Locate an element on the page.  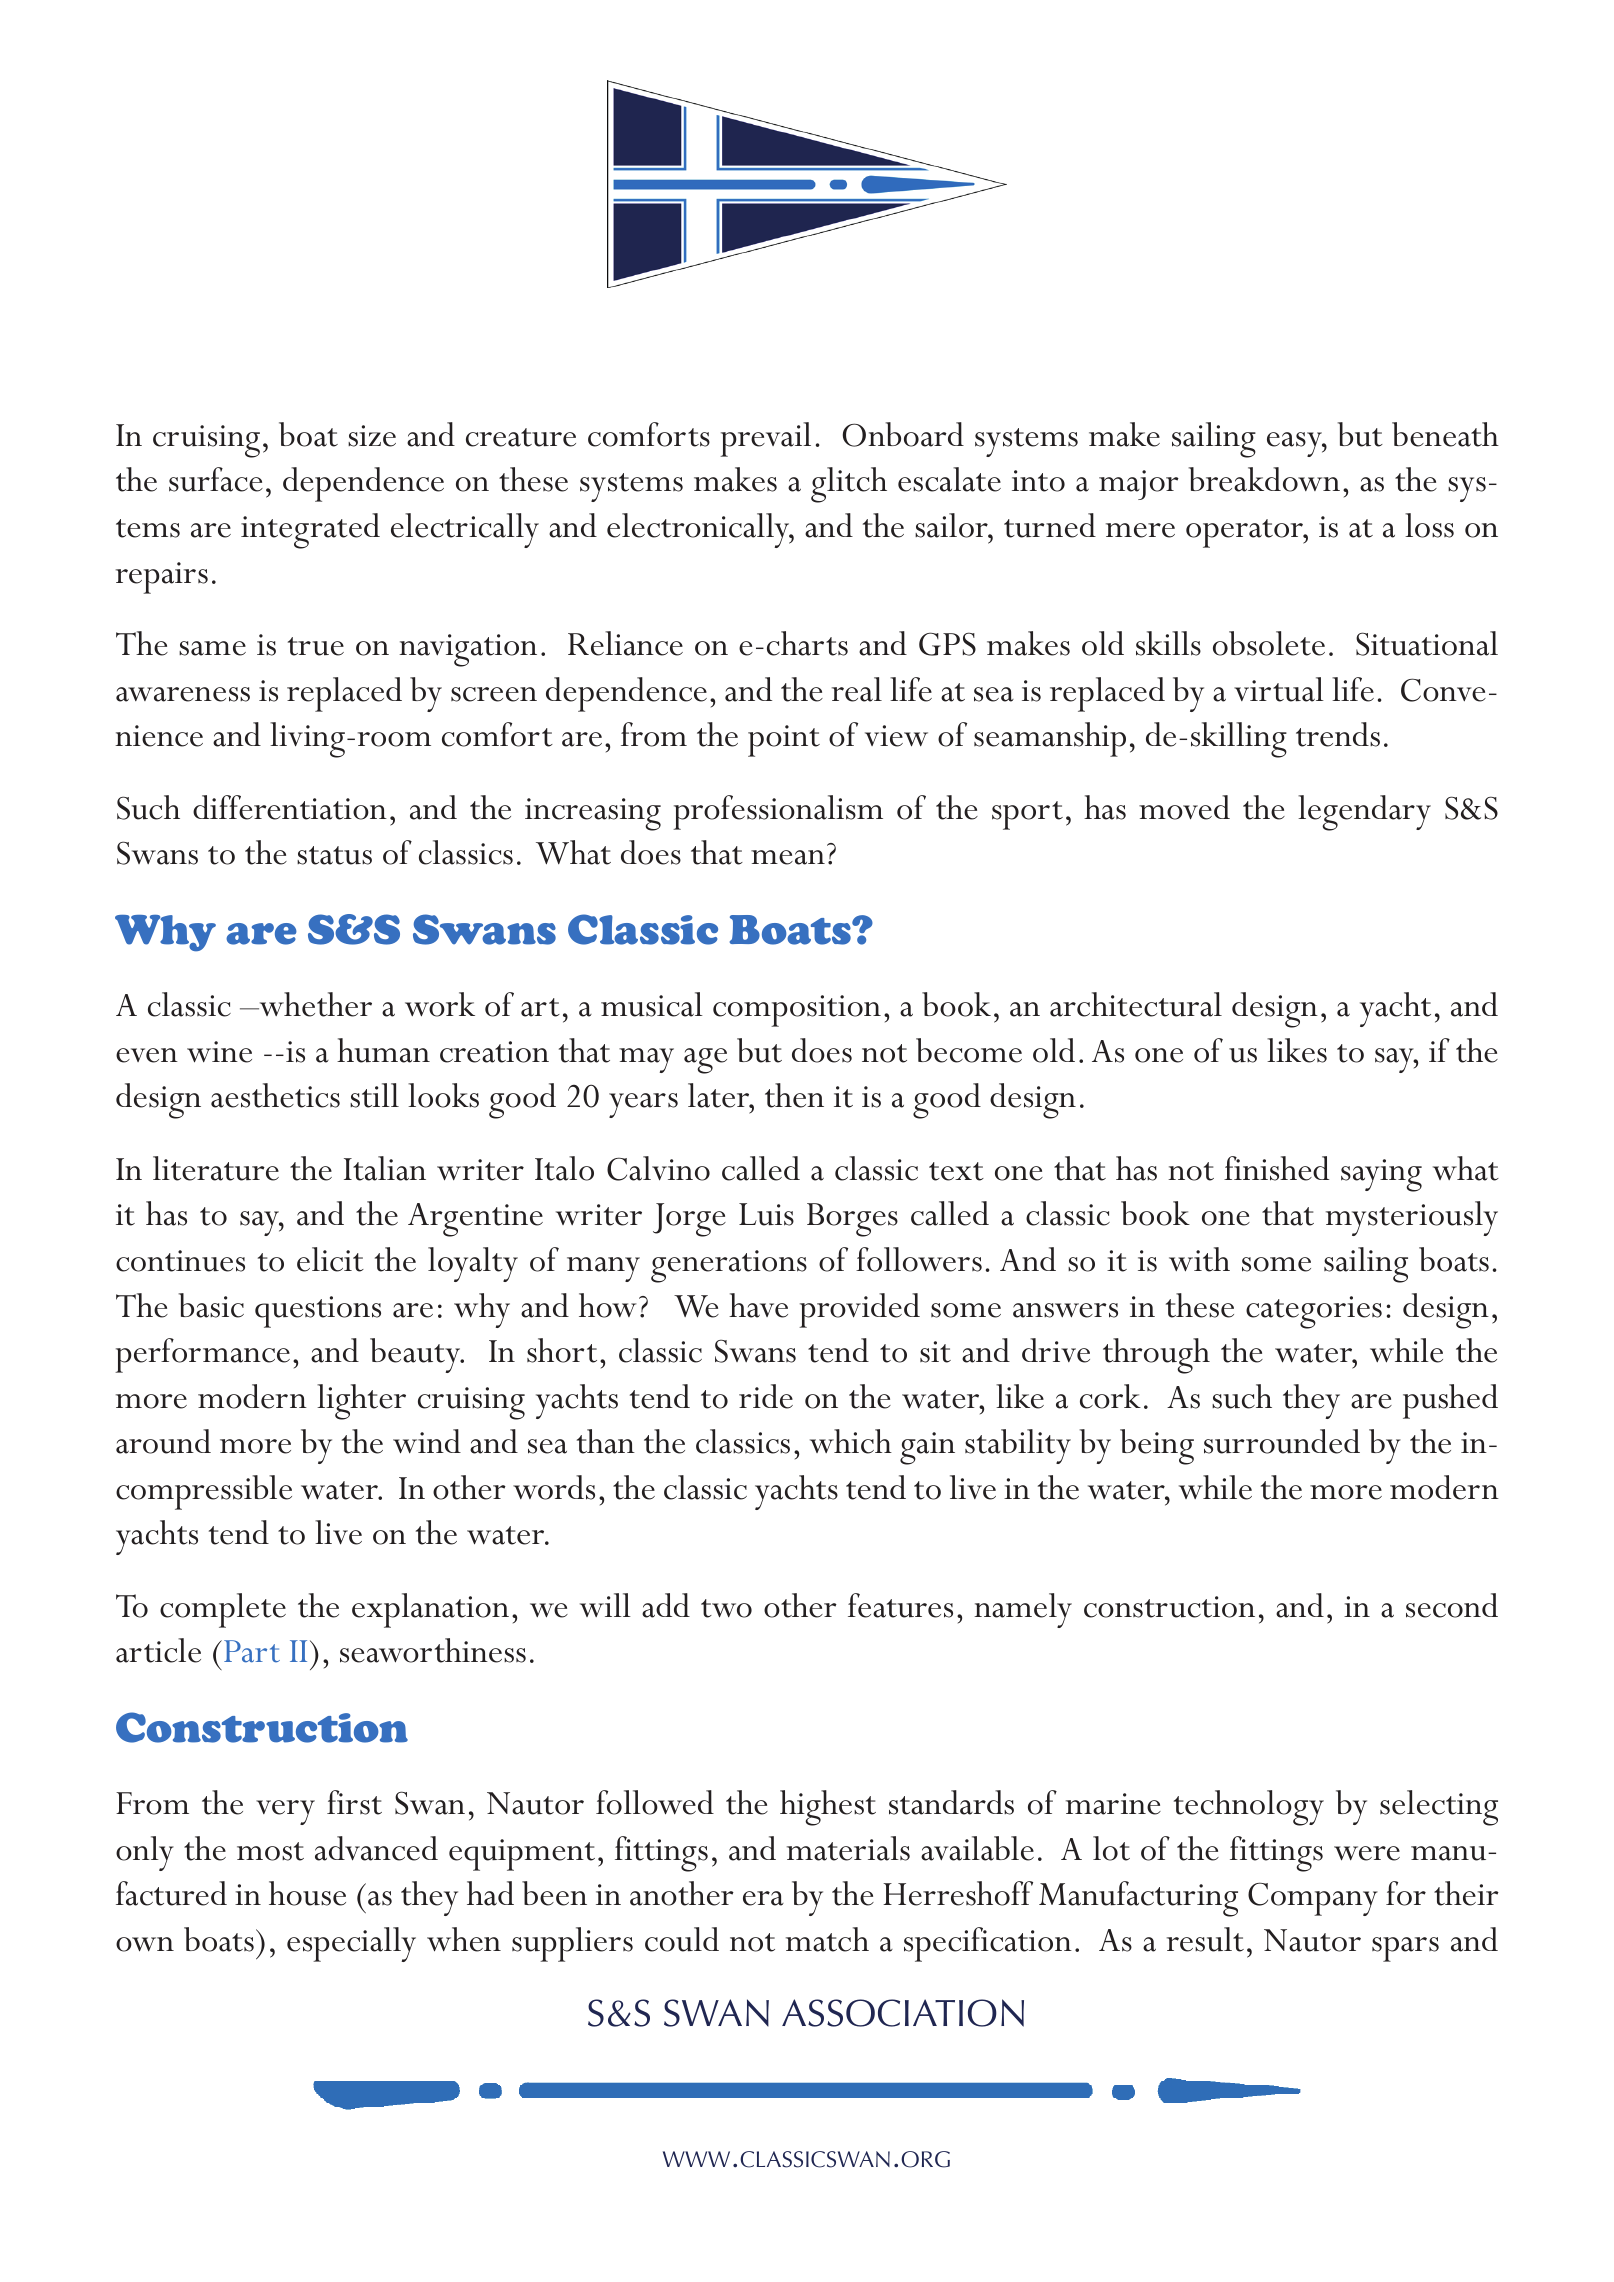
finished is located at coordinates (1276, 1168).
